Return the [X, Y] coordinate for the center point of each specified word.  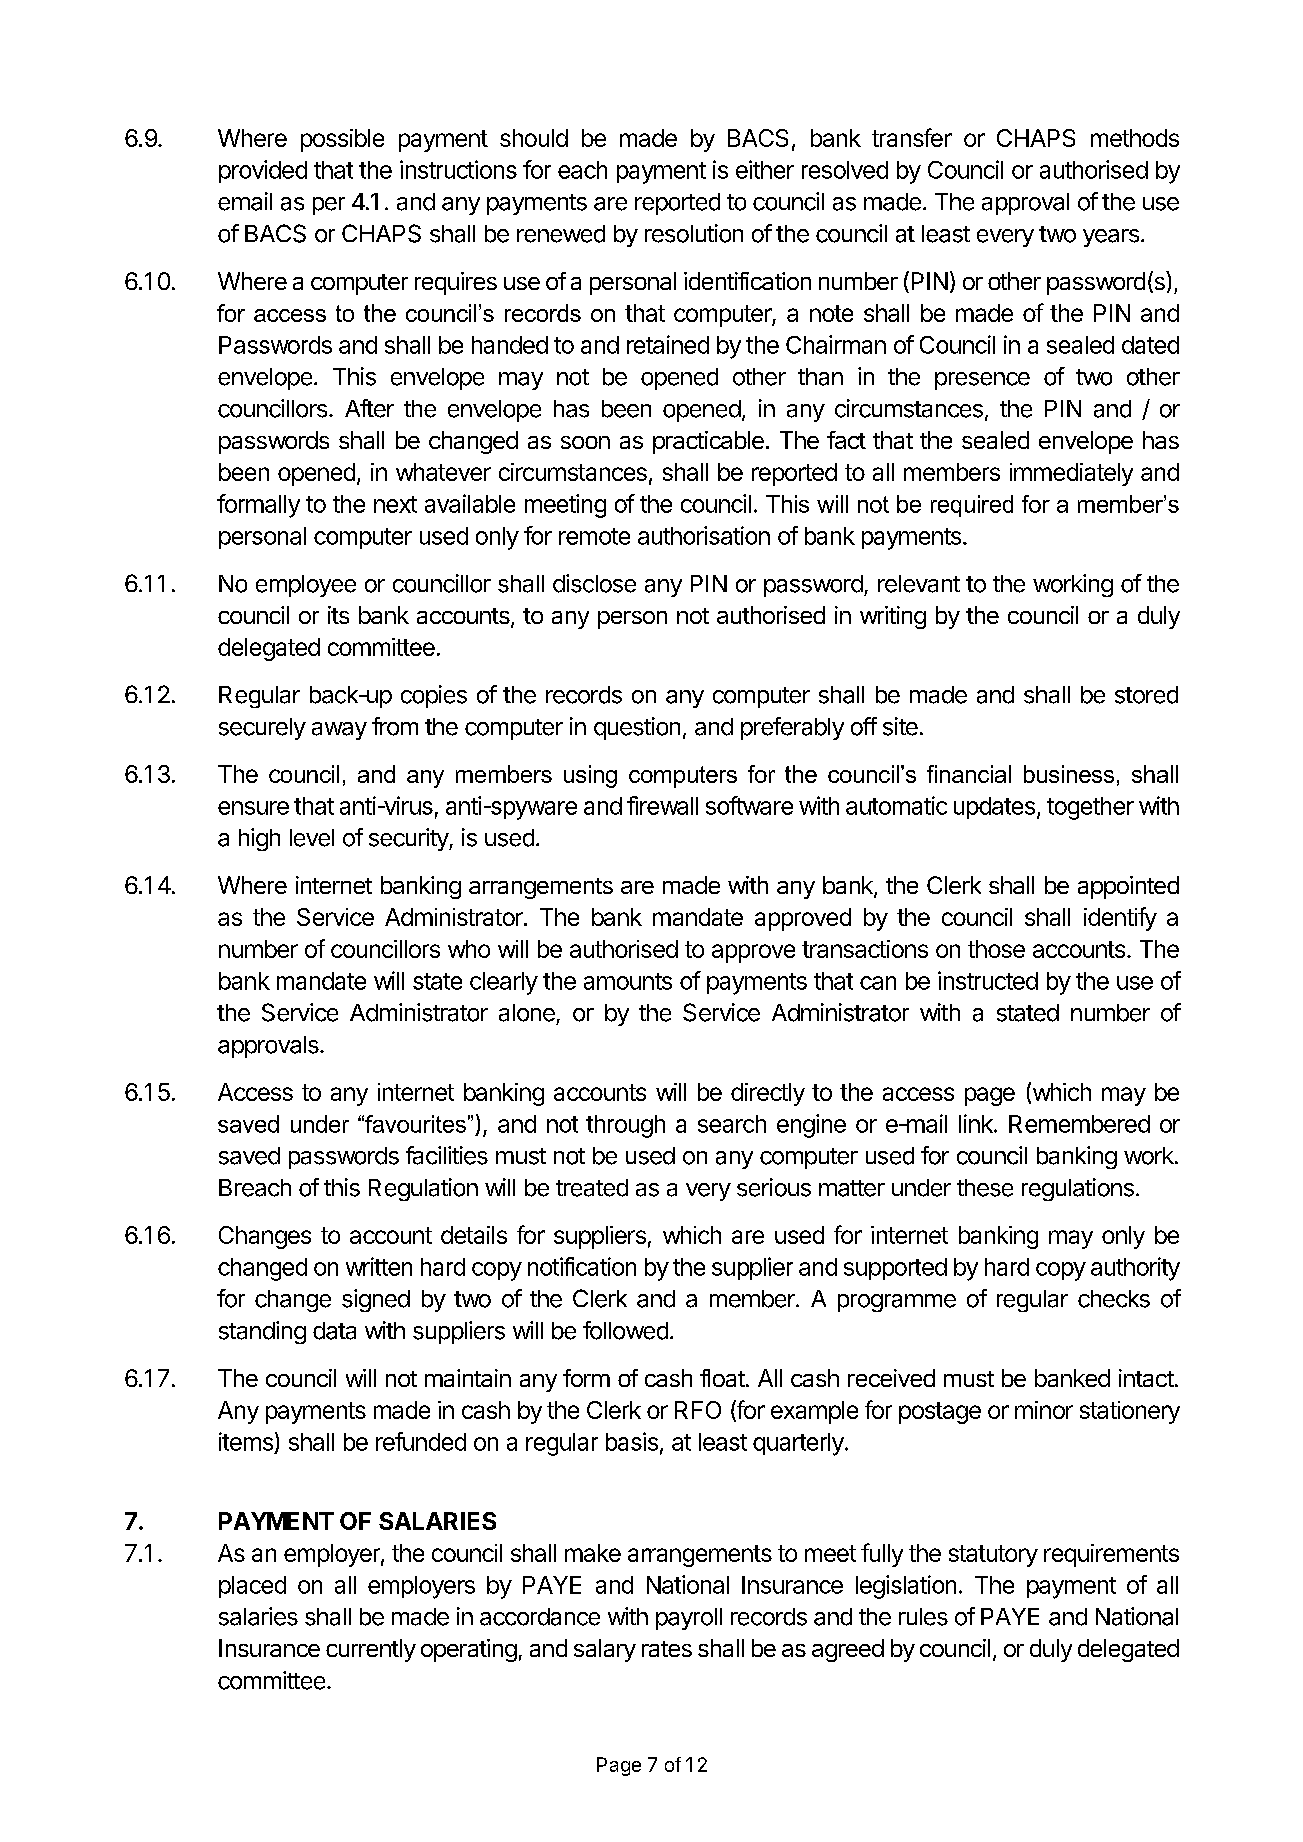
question [637, 728]
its [338, 615]
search [732, 1124]
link [977, 1123]
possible [342, 140]
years [1111, 238]
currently [371, 1650]
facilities [447, 1155]
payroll [689, 1619]
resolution [694, 233]
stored [1146, 695]
